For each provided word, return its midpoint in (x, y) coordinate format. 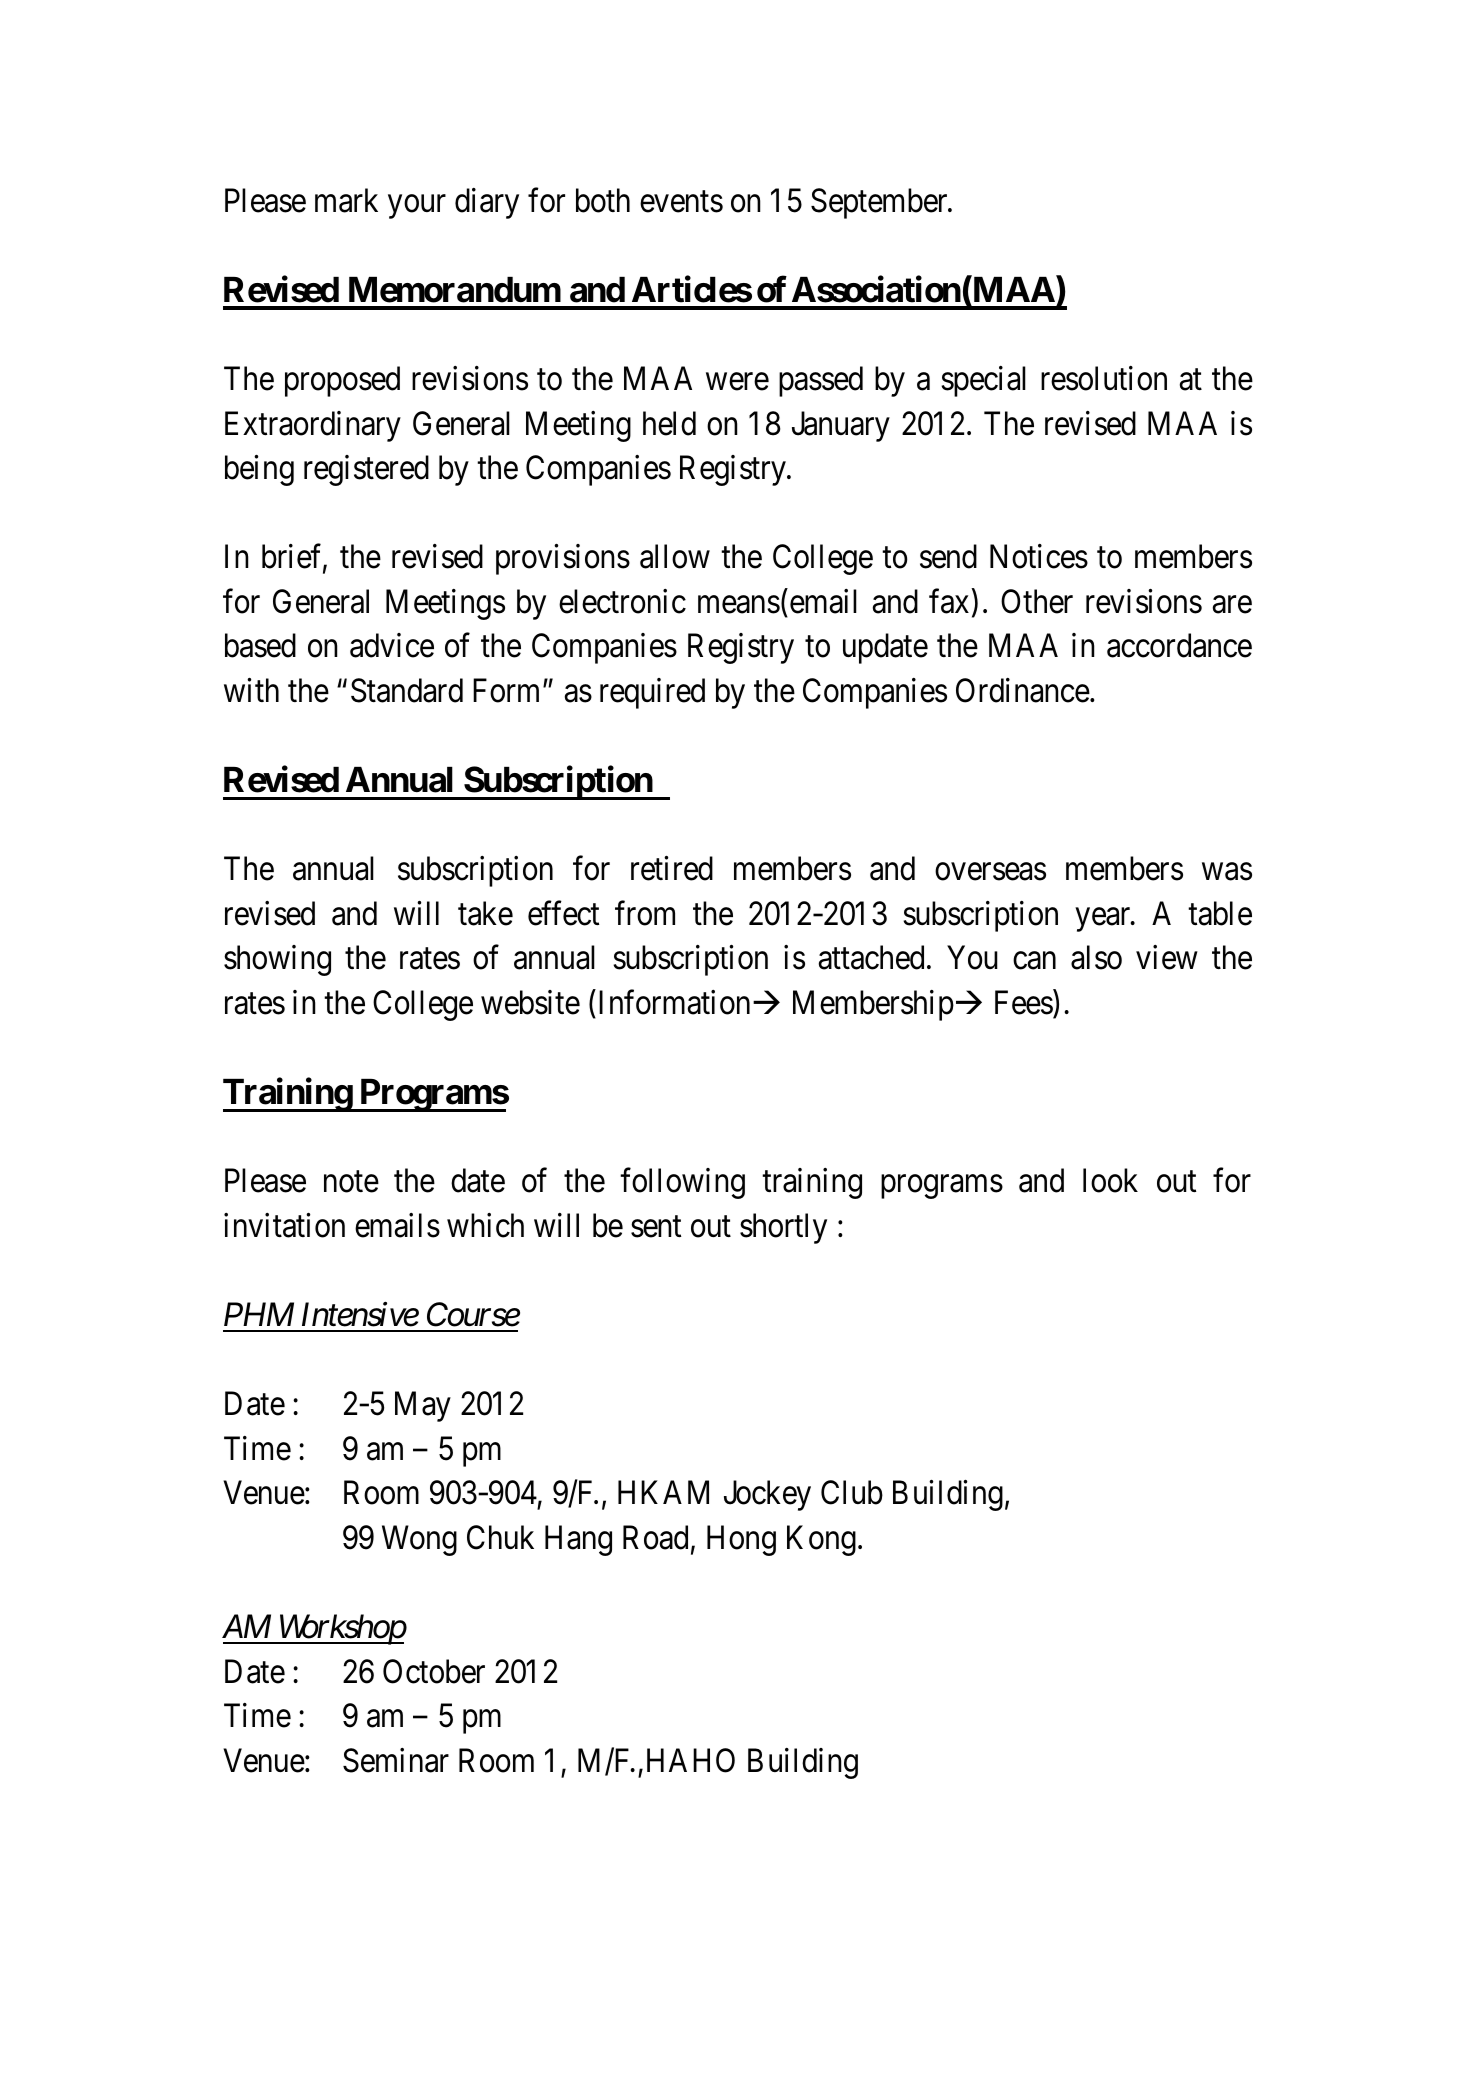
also (1096, 957)
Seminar (396, 1760)
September (880, 203)
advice (392, 645)
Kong (821, 1541)
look (1110, 1180)
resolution (1104, 378)
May (423, 1407)
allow (675, 556)
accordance (1179, 645)
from (645, 913)
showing (277, 960)
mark (346, 200)
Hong (741, 1541)
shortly (783, 1228)
